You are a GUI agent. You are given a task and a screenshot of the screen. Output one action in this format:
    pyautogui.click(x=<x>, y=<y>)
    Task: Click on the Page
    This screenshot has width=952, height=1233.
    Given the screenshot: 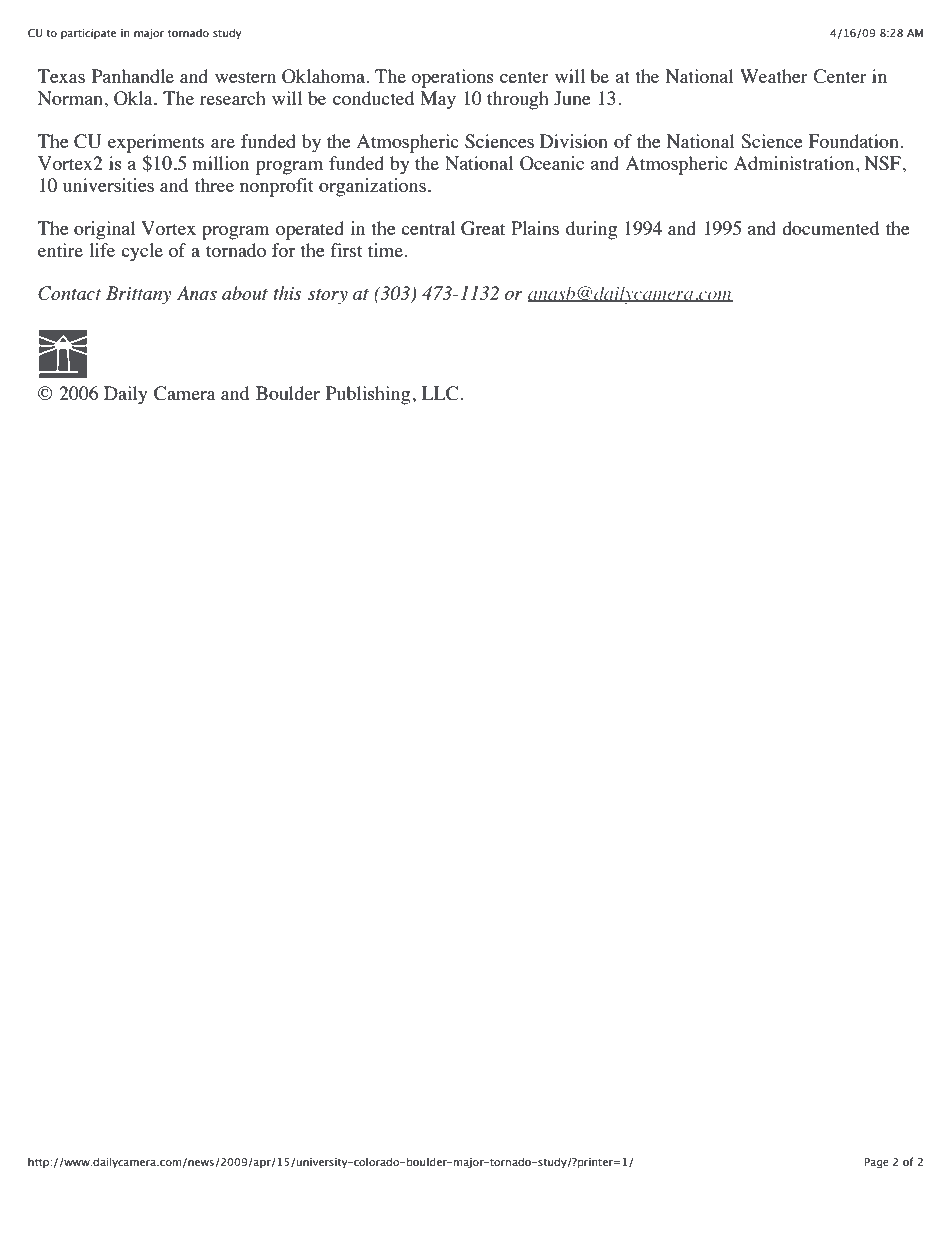 What is the action you would take?
    pyautogui.click(x=877, y=1163)
